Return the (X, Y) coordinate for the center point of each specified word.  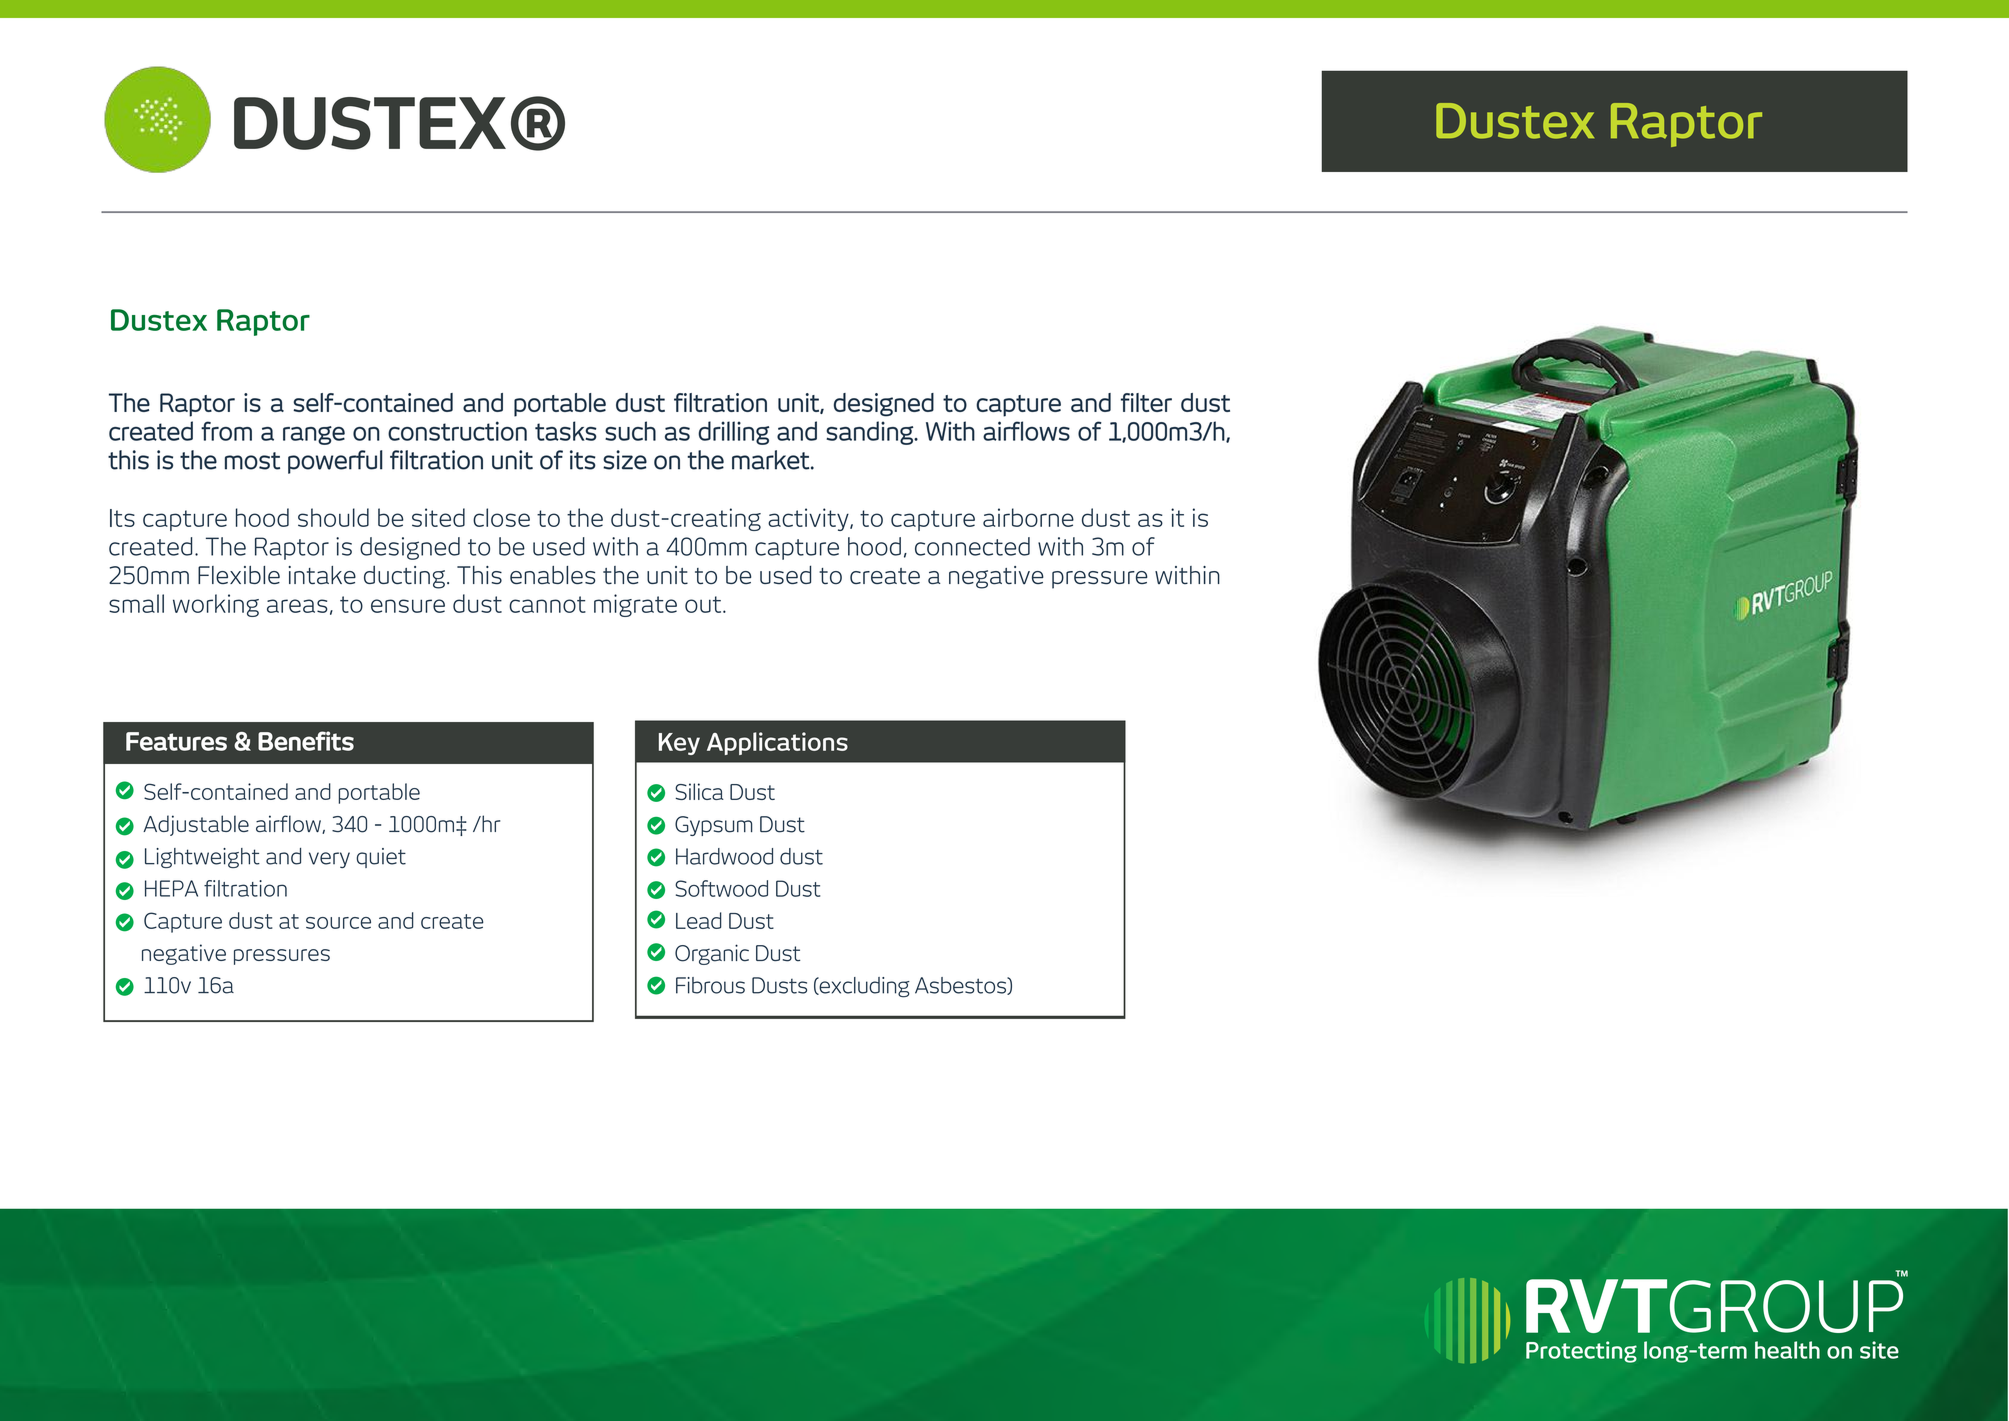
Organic (712, 954)
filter (1146, 402)
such (630, 431)
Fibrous (710, 985)
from (226, 431)
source (338, 923)
